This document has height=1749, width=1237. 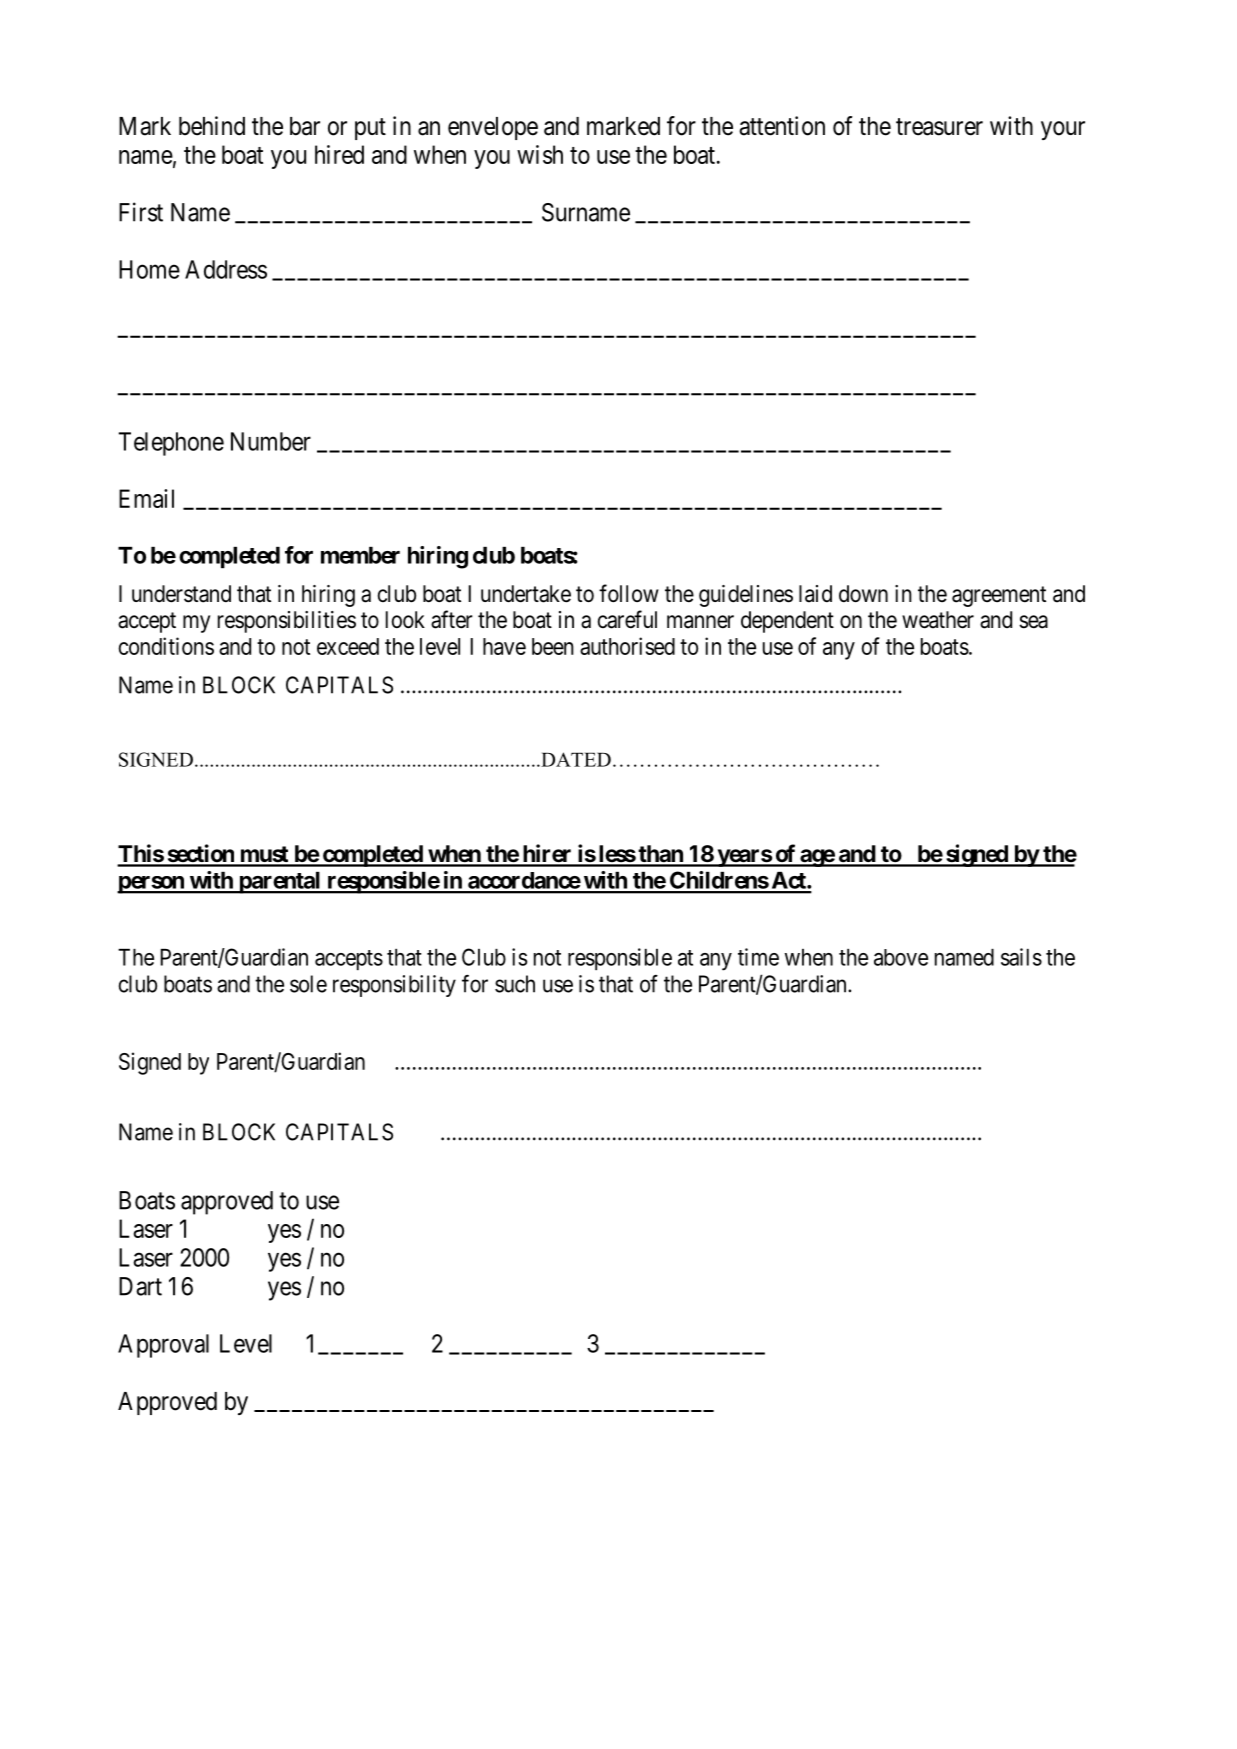 I want to click on above, so click(x=901, y=957).
